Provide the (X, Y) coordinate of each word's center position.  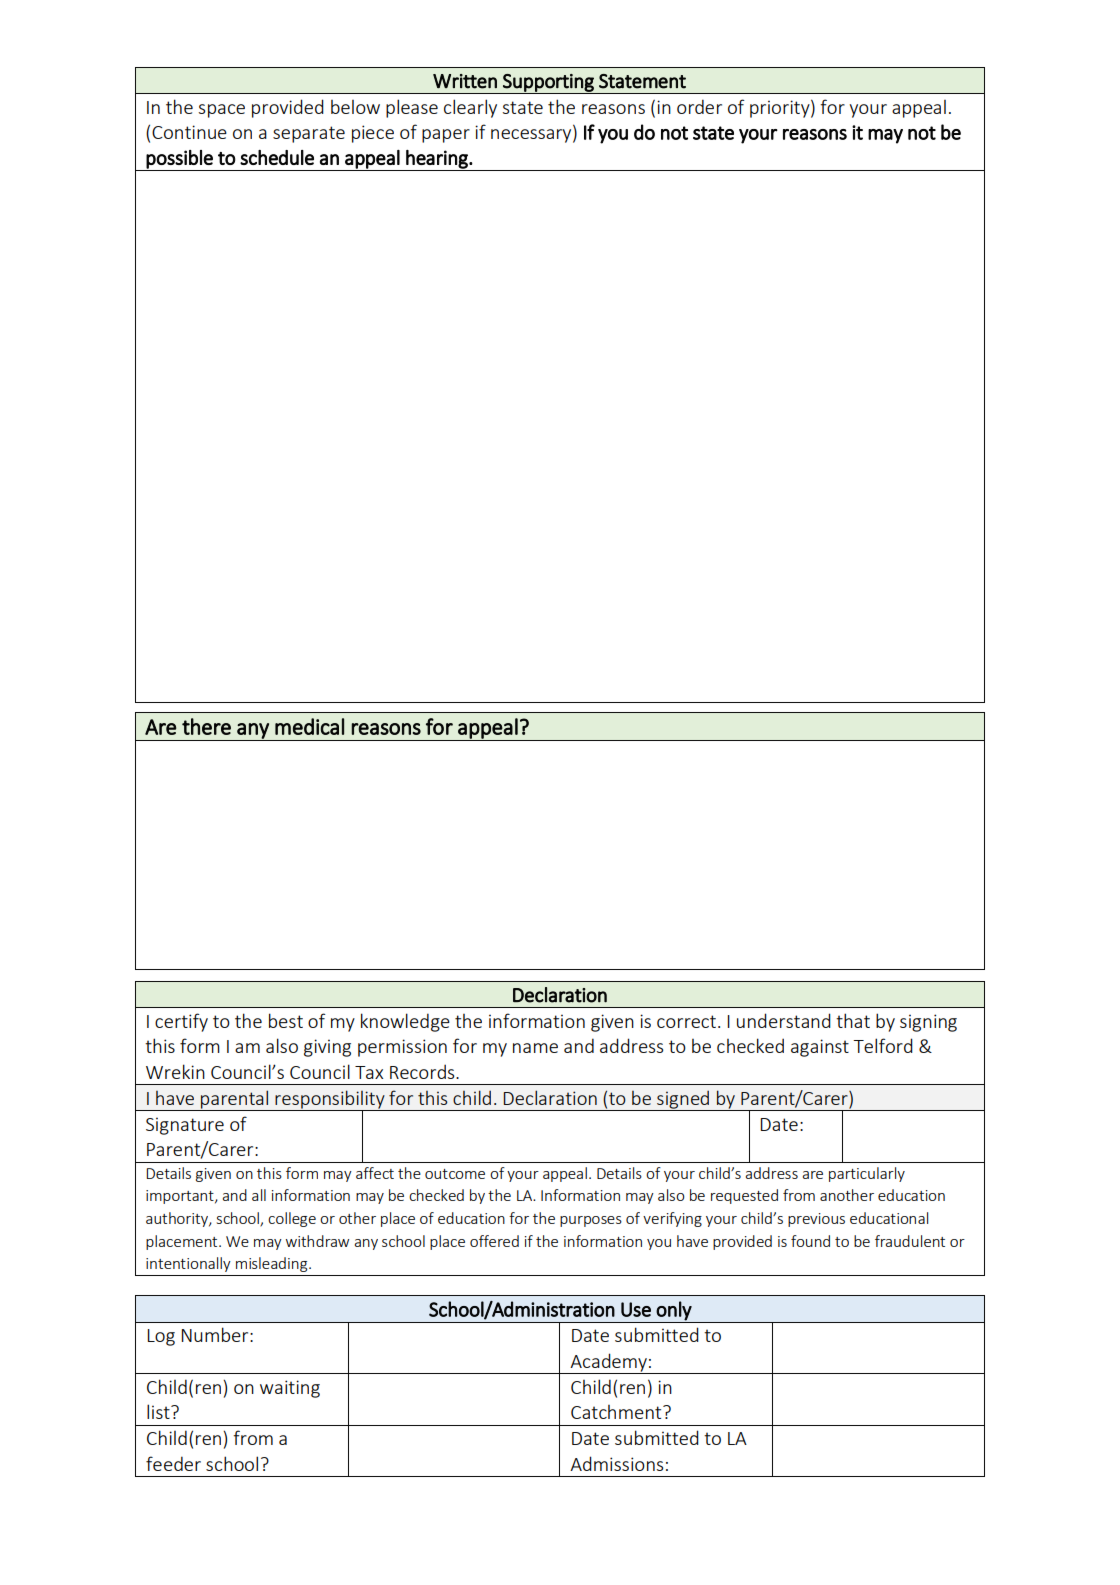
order (699, 106)
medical (309, 726)
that (853, 1020)
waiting (290, 1389)
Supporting (548, 84)
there (206, 726)
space (221, 111)
